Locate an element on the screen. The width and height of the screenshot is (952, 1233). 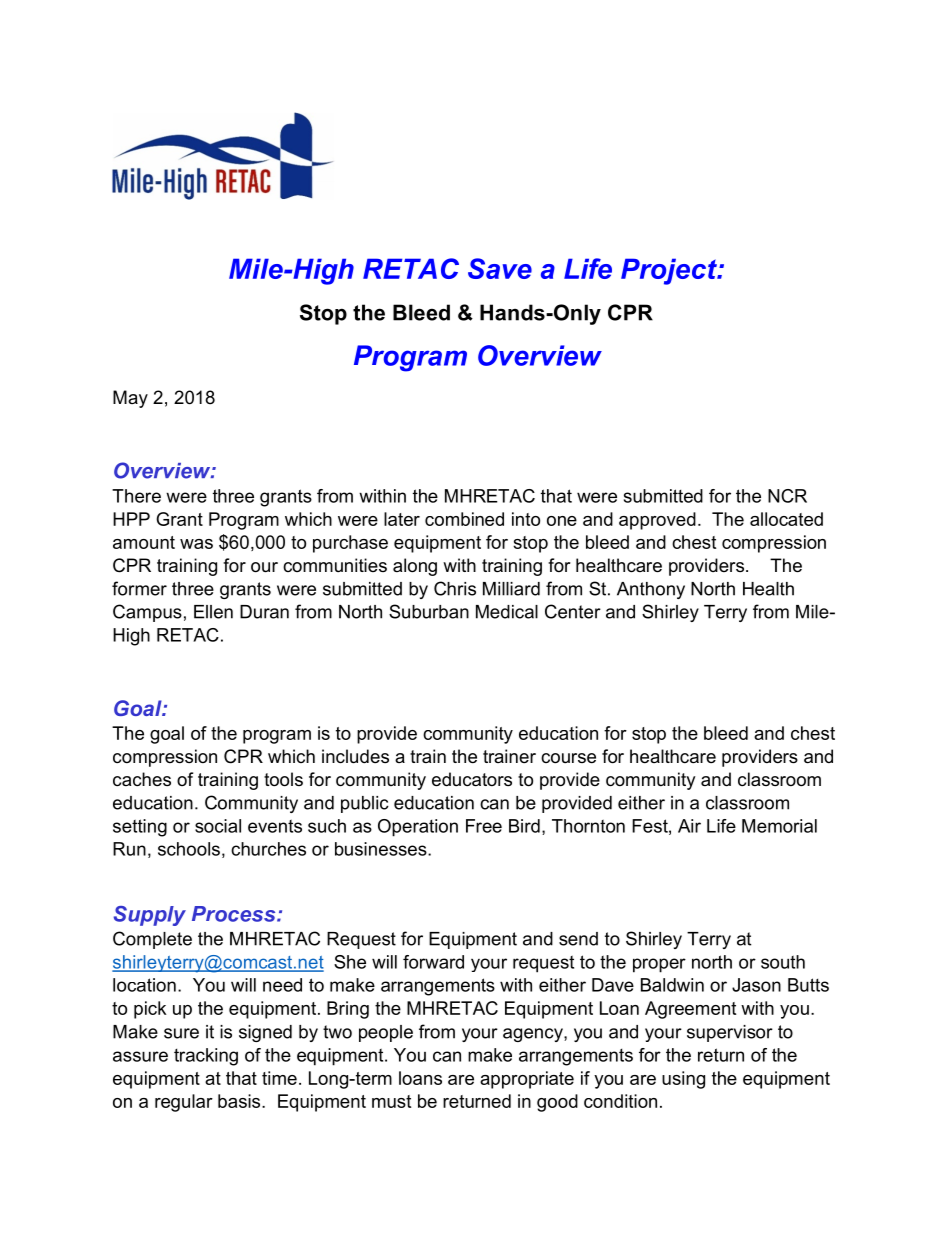
Free is located at coordinates (484, 826).
